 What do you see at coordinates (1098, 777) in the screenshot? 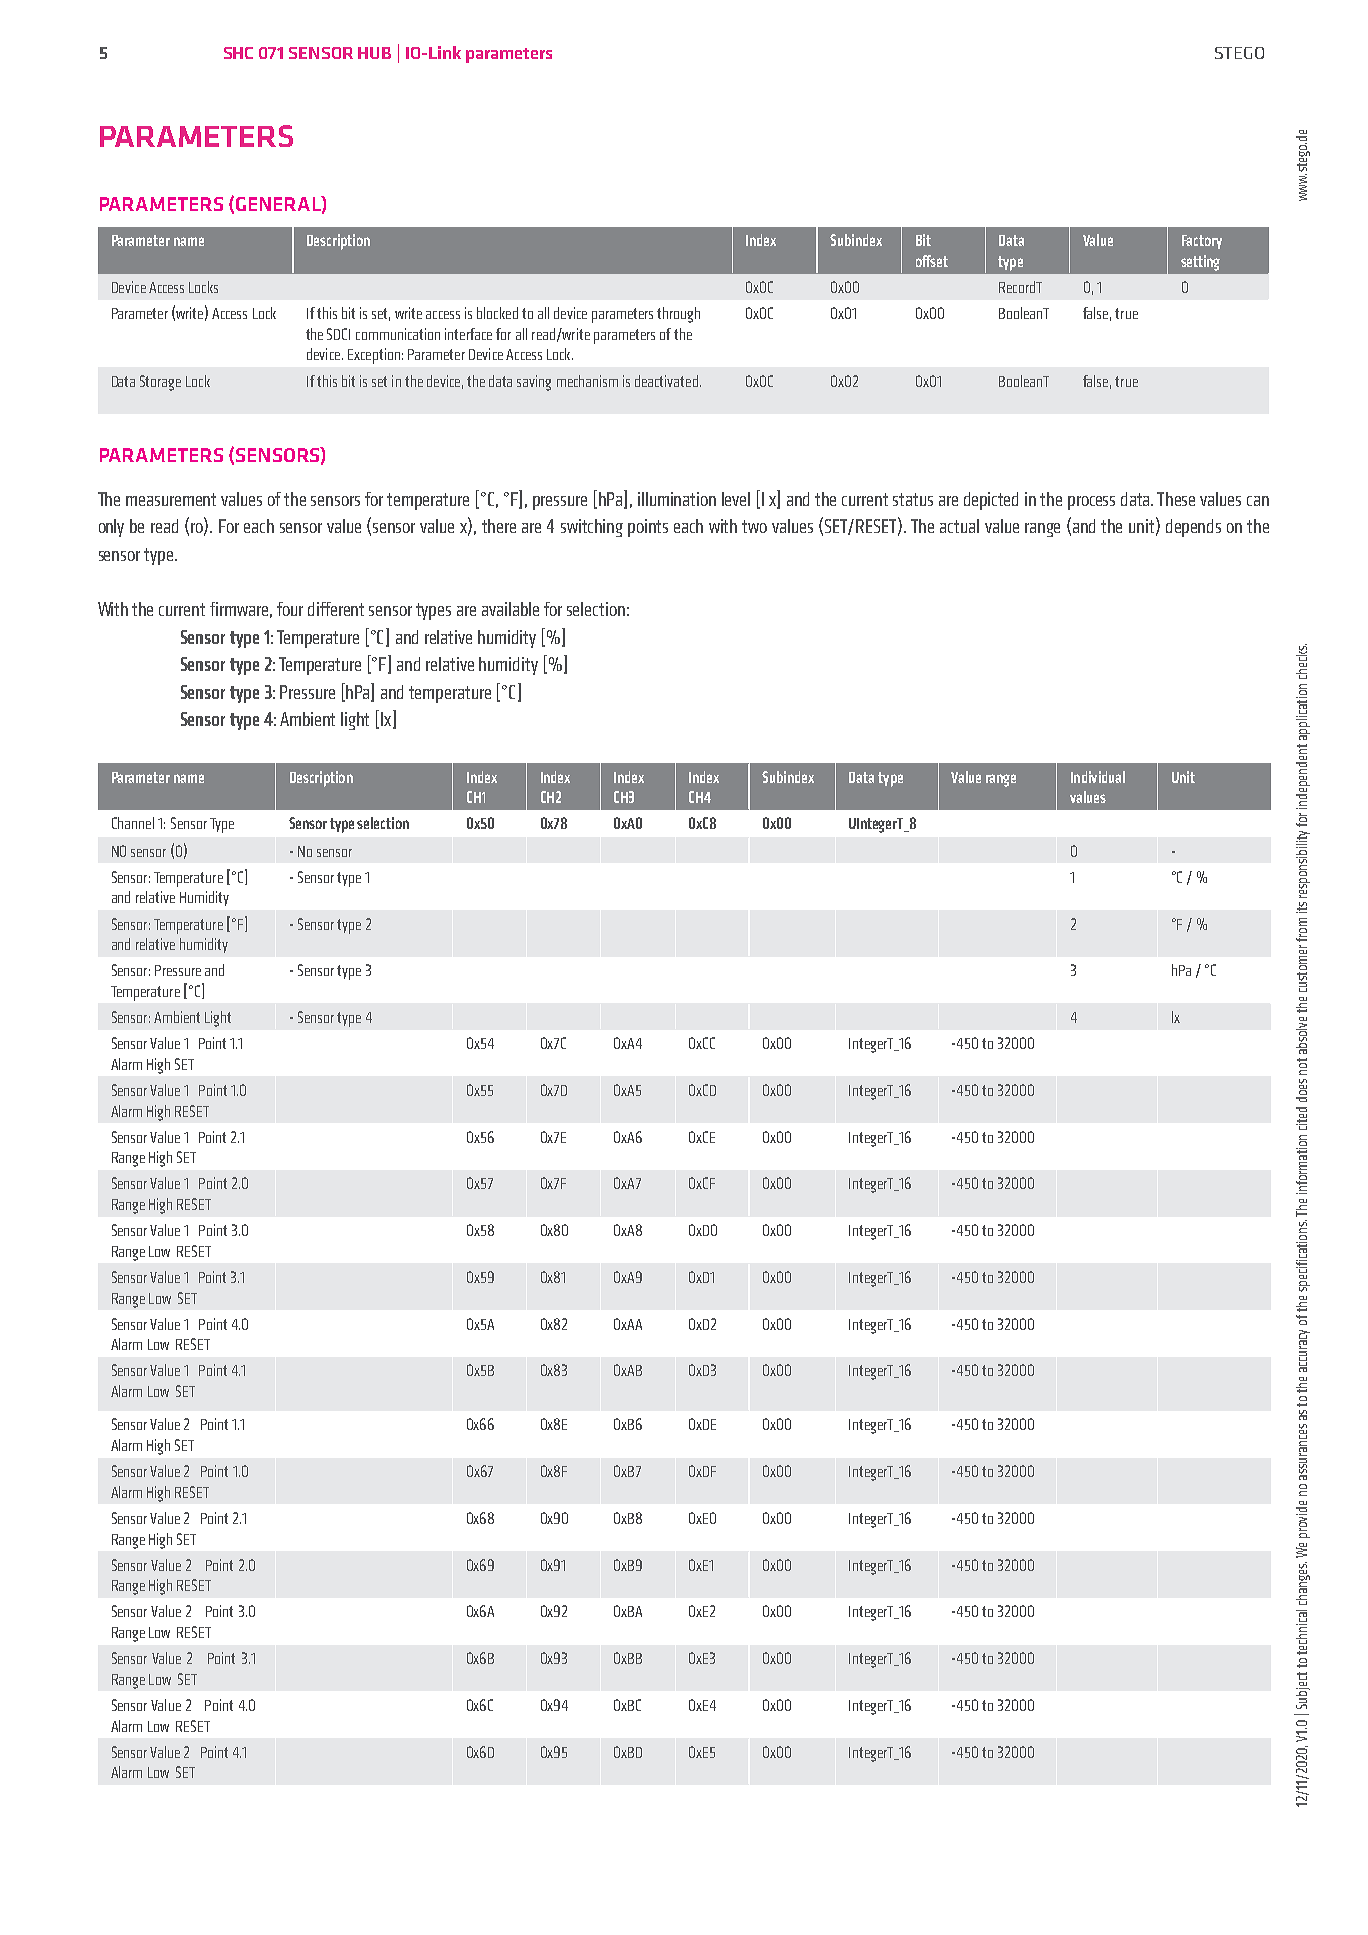
I see `Individual` at bounding box center [1098, 777].
